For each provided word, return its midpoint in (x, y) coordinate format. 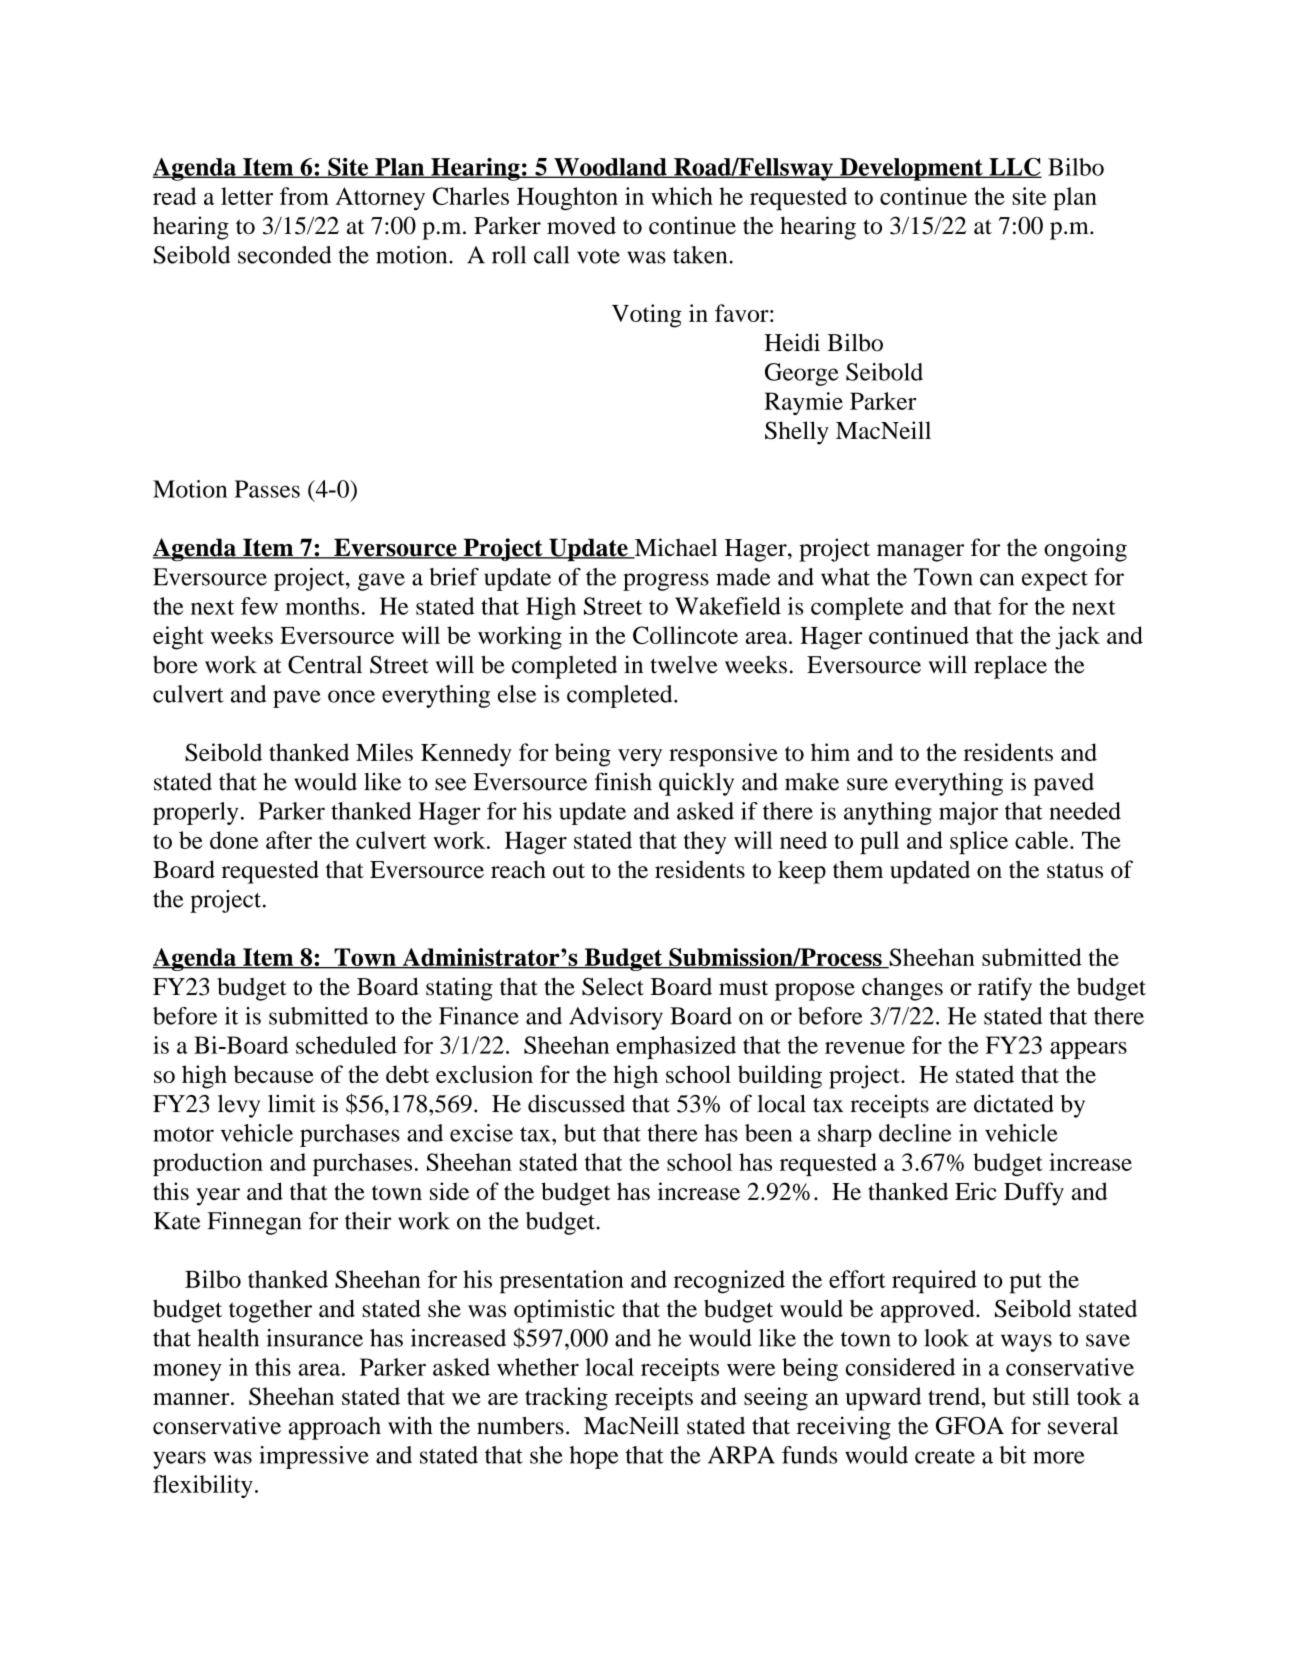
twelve (684, 665)
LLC (1014, 168)
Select (613, 986)
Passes (267, 489)
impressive (314, 1457)
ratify (1005, 989)
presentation (562, 1282)
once (351, 696)
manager (920, 553)
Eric (976, 1191)
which (682, 196)
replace (1010, 667)
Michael (674, 548)
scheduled (346, 1045)
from (304, 196)
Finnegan (254, 1223)
